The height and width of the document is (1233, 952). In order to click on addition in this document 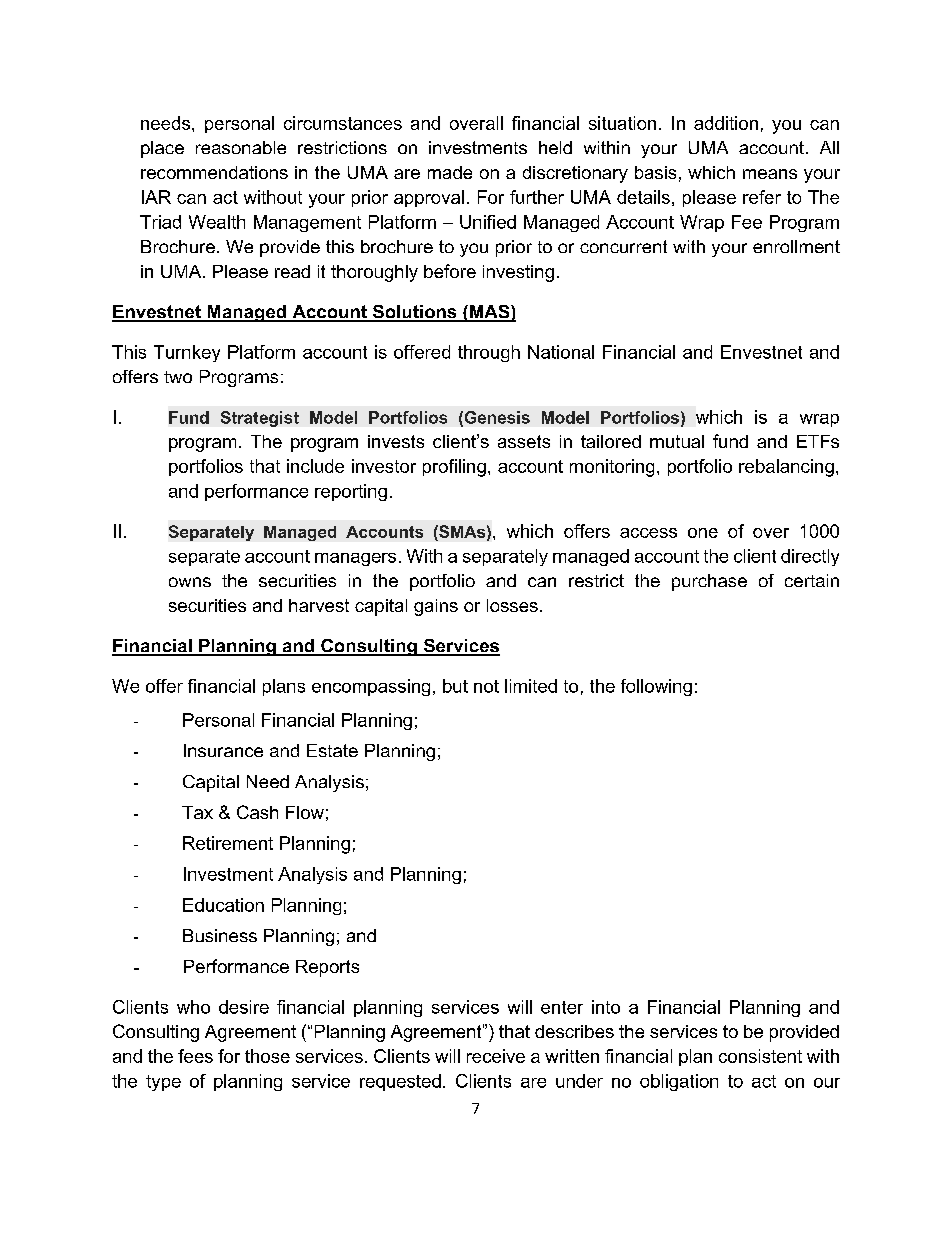, I will do `click(726, 123)`.
